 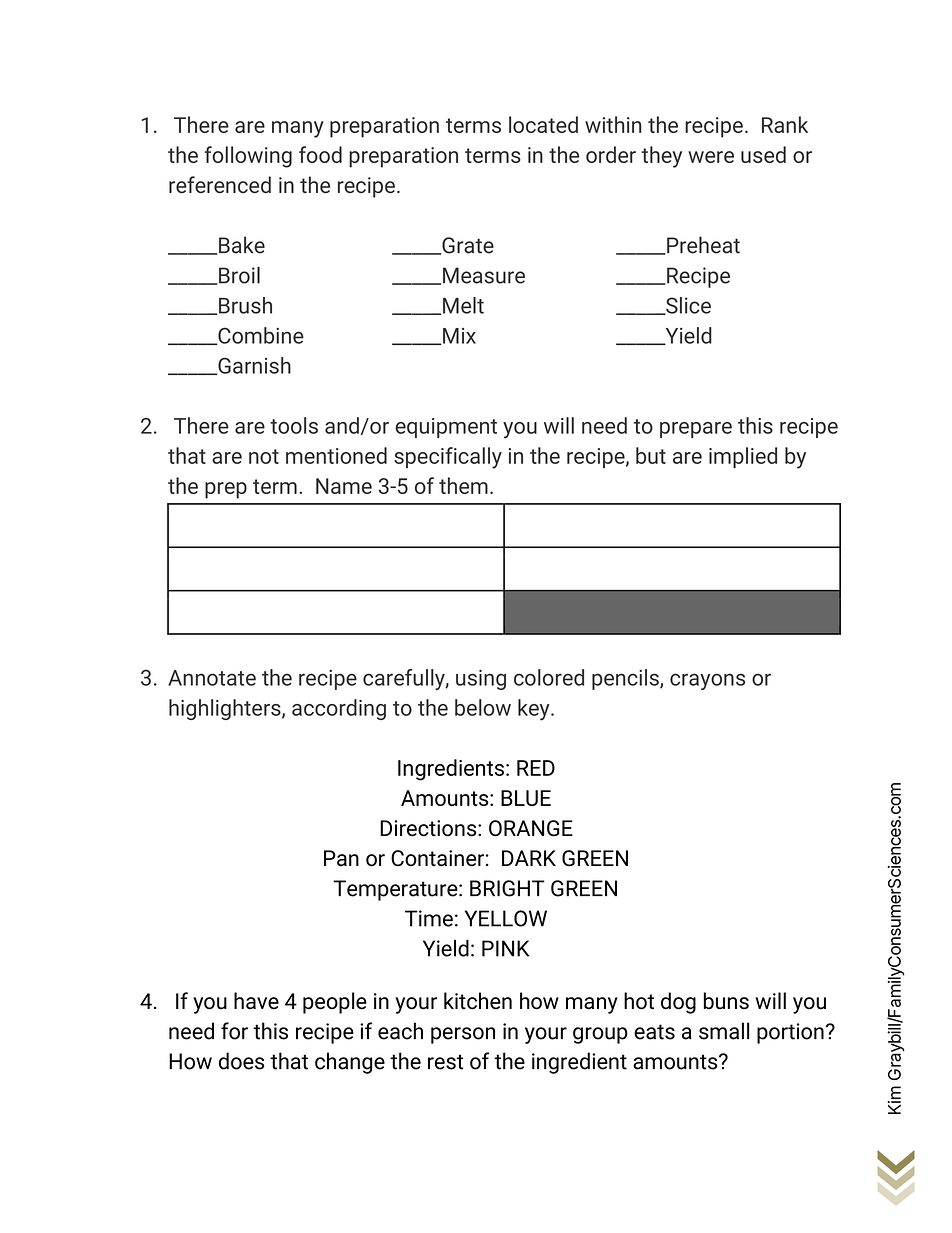 What do you see at coordinates (226, 709) in the image?
I see `highlighters` at bounding box center [226, 709].
